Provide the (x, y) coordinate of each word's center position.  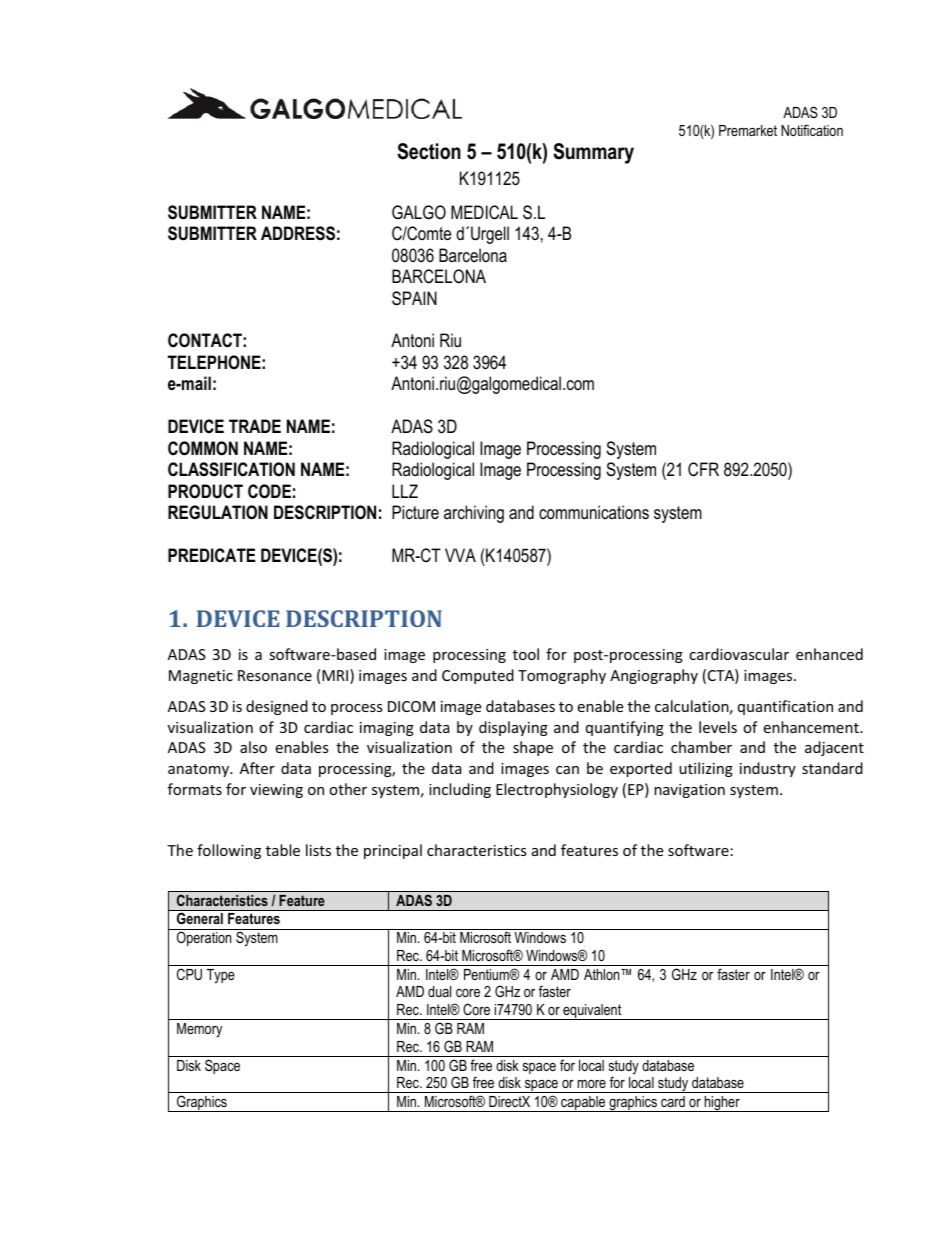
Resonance (275, 675)
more (592, 1084)
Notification (812, 130)
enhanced (829, 654)
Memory (199, 1030)
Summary (593, 153)
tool (526, 654)
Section (429, 151)
